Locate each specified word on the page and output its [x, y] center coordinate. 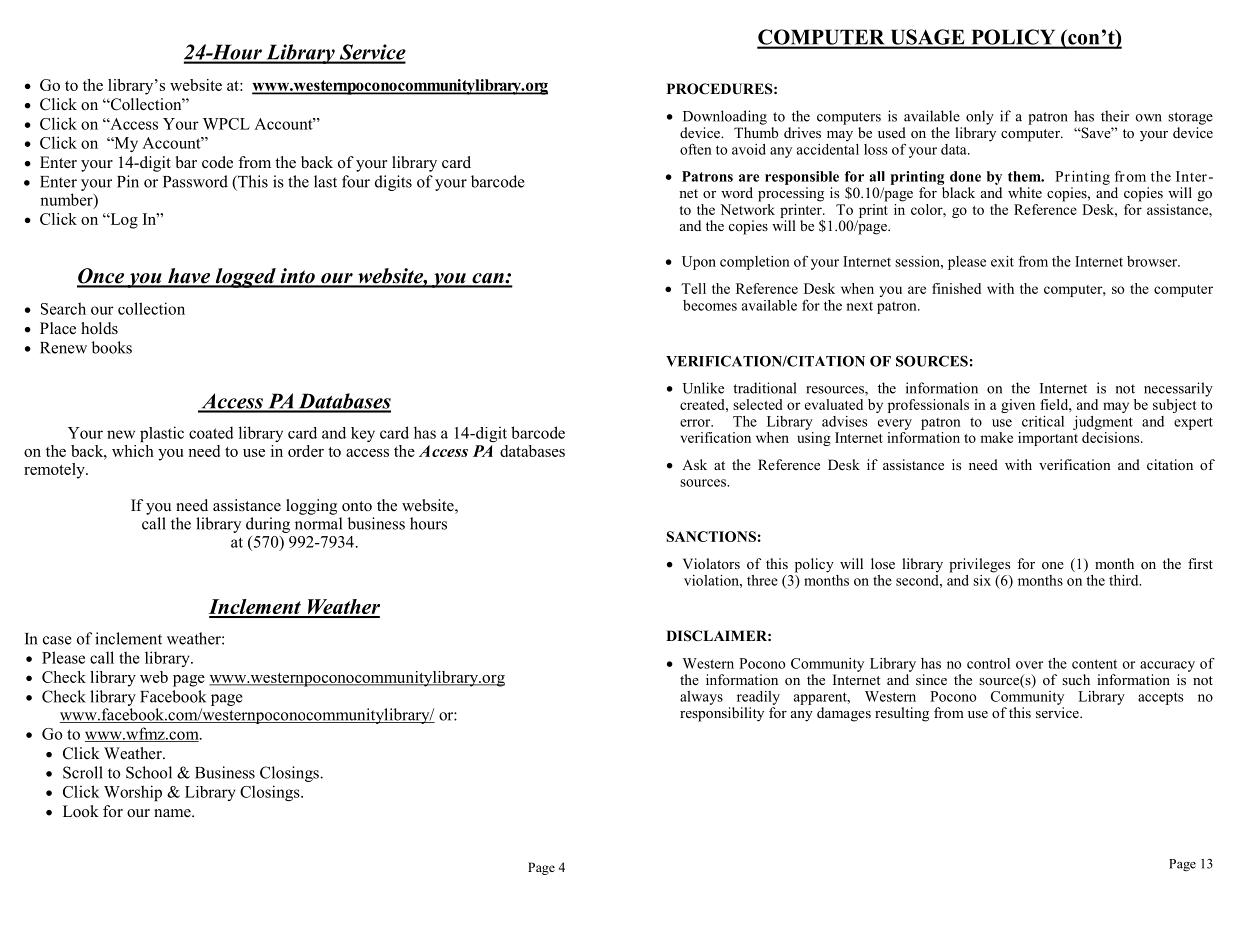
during [268, 525]
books [112, 347]
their [1115, 116]
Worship [133, 793]
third [1125, 580]
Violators [711, 563]
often [696, 149]
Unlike [703, 388]
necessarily [1178, 389]
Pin [128, 181]
